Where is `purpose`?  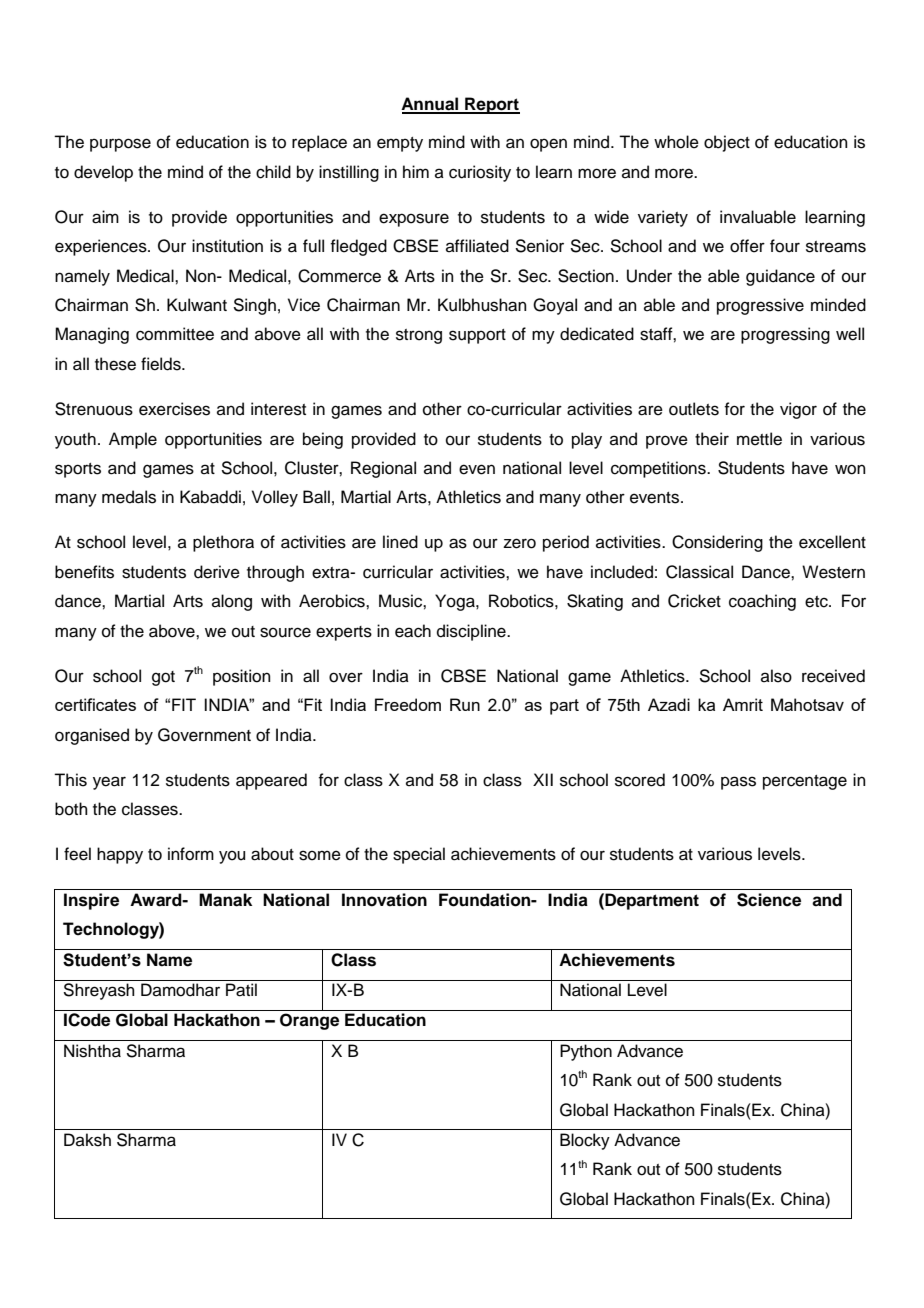
purpose is located at coordinates (120, 145).
